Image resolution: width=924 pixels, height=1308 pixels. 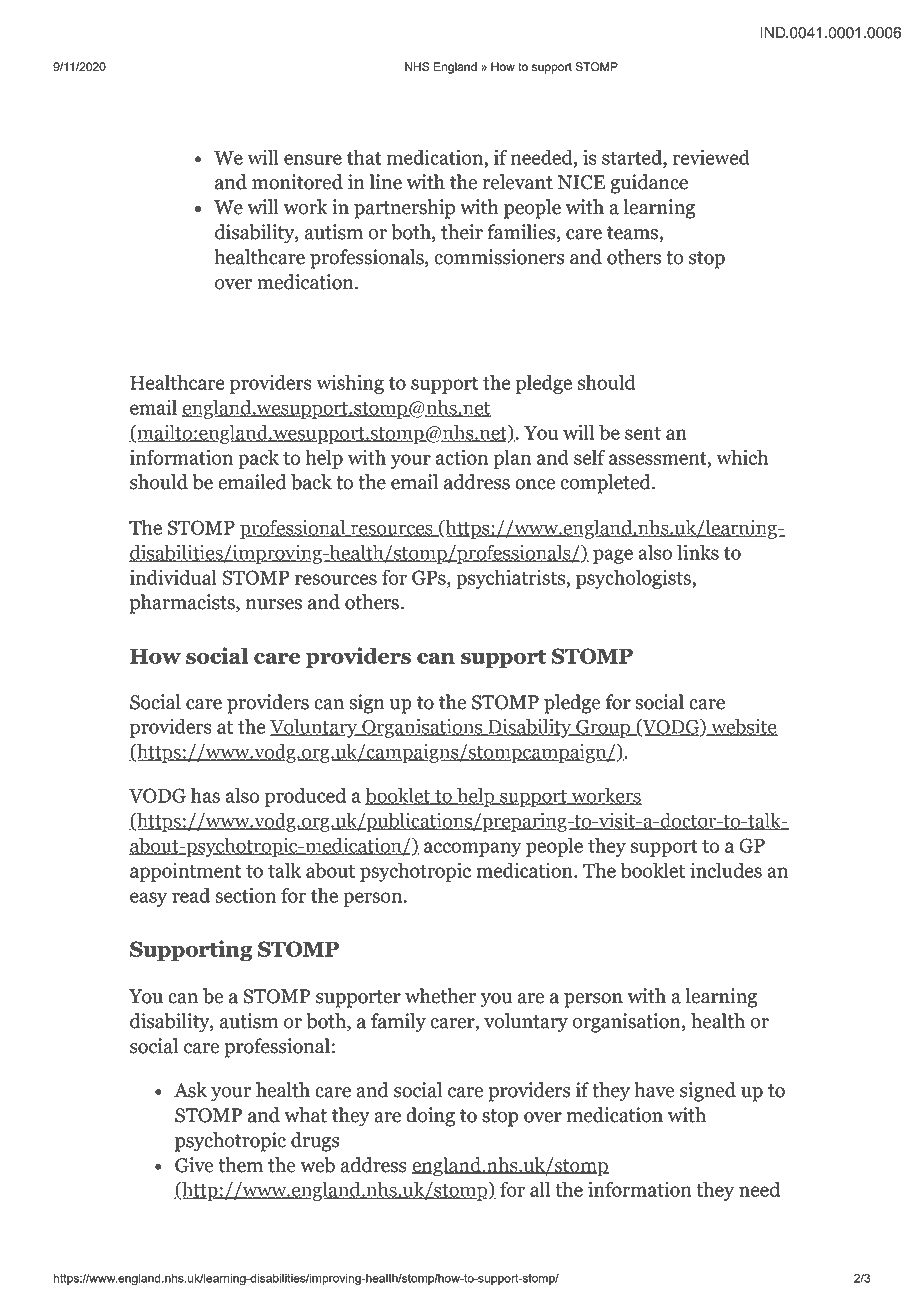 I want to click on have, so click(x=654, y=1090).
